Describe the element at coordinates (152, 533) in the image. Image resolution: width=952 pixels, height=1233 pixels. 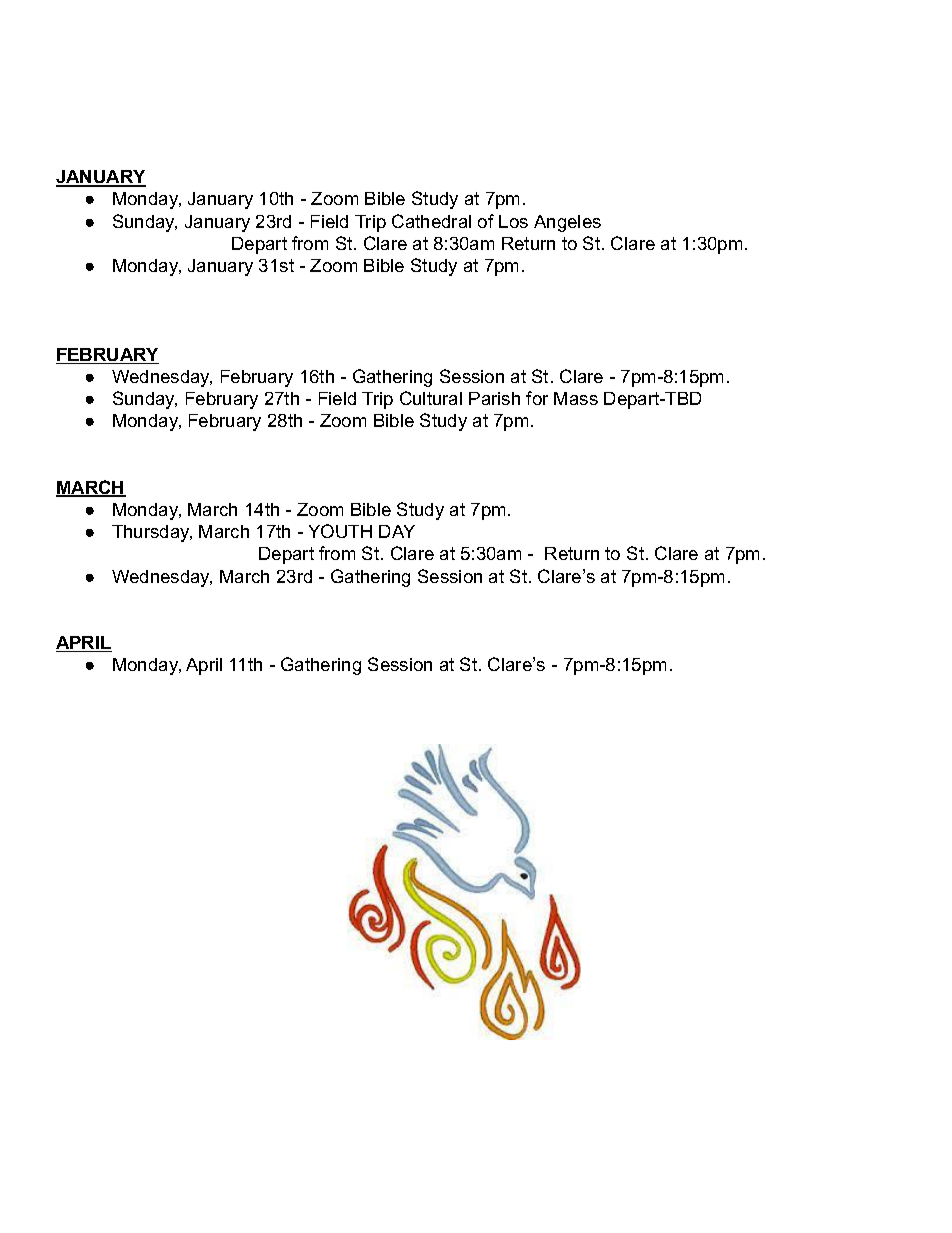
I see `Thursday` at that location.
